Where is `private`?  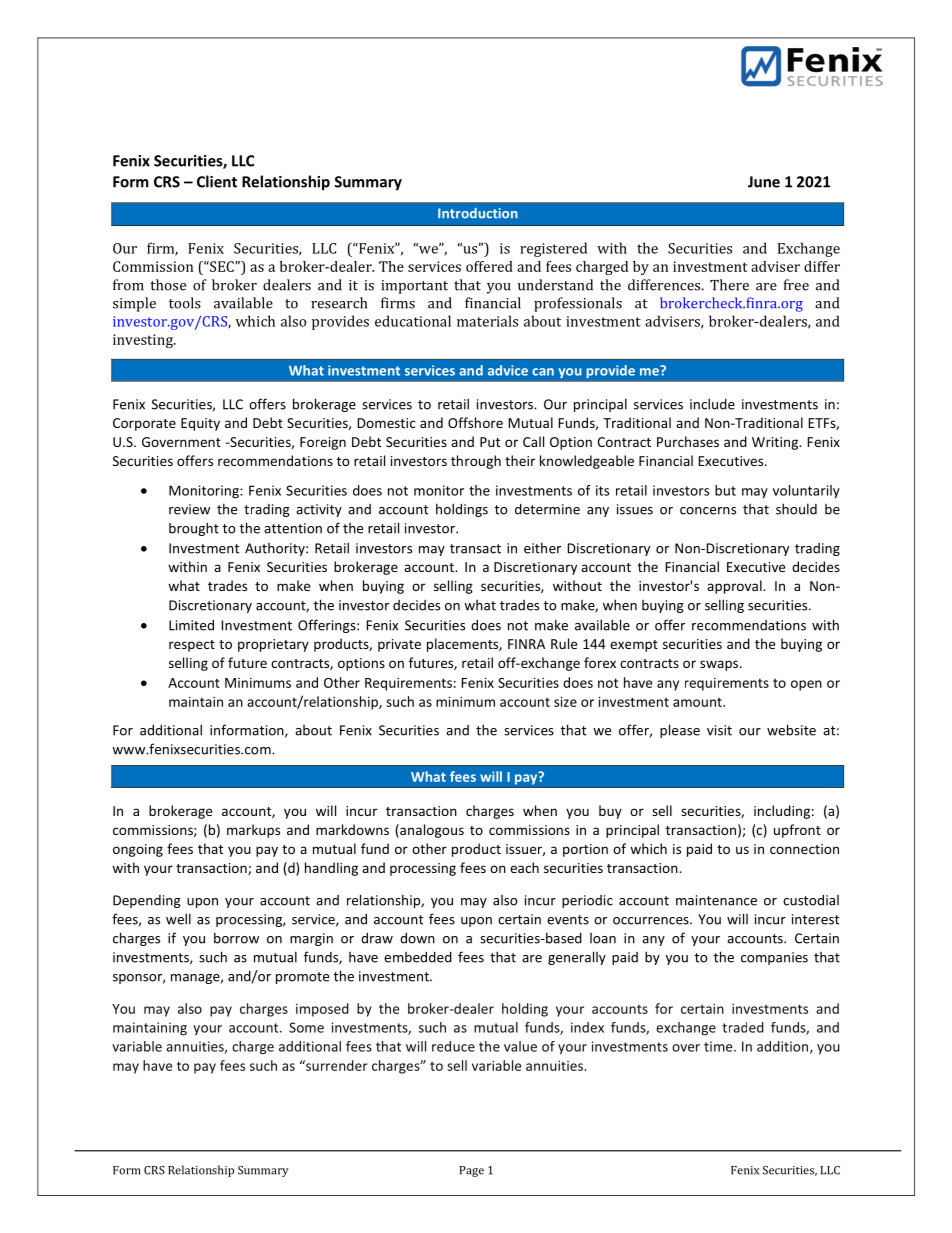 private is located at coordinates (399, 645).
